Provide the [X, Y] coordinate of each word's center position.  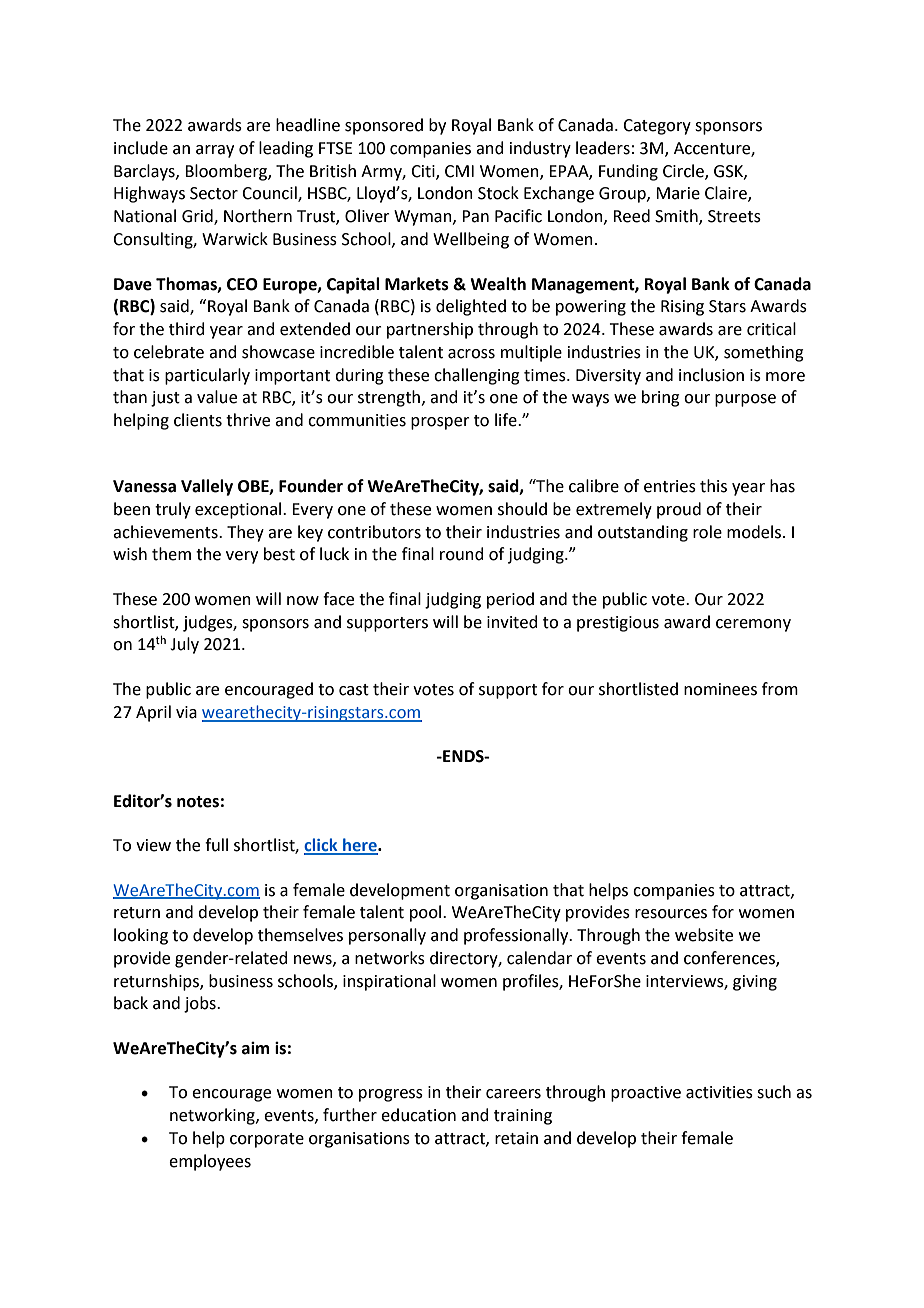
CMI [459, 171]
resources [671, 914]
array [215, 151]
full [216, 845]
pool [427, 913]
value [217, 397]
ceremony [753, 625]
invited [512, 622]
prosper [440, 423]
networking [213, 1116]
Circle [684, 171]
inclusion [711, 375]
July [184, 645]
